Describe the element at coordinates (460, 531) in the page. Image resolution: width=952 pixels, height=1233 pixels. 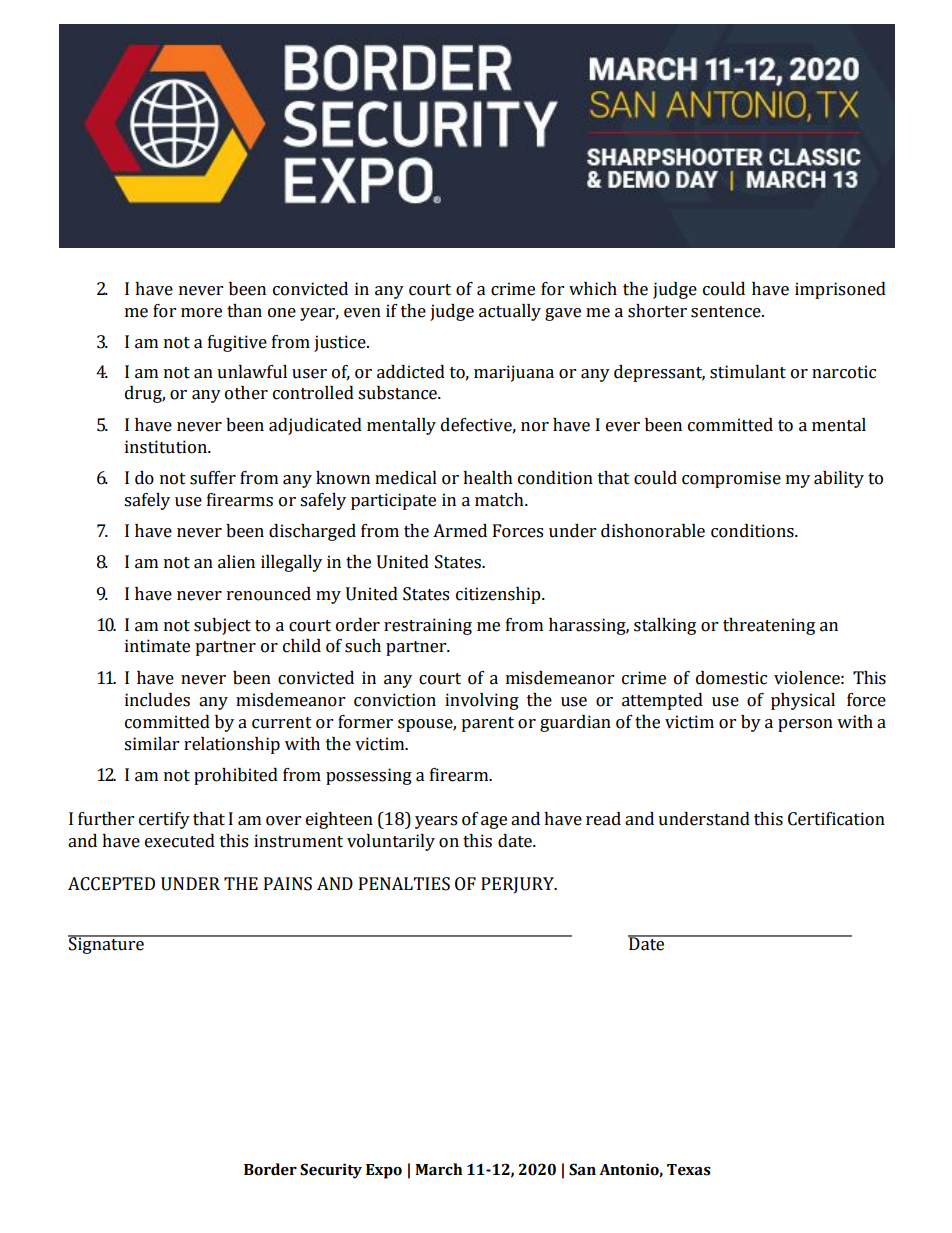
I see `Armed` at that location.
